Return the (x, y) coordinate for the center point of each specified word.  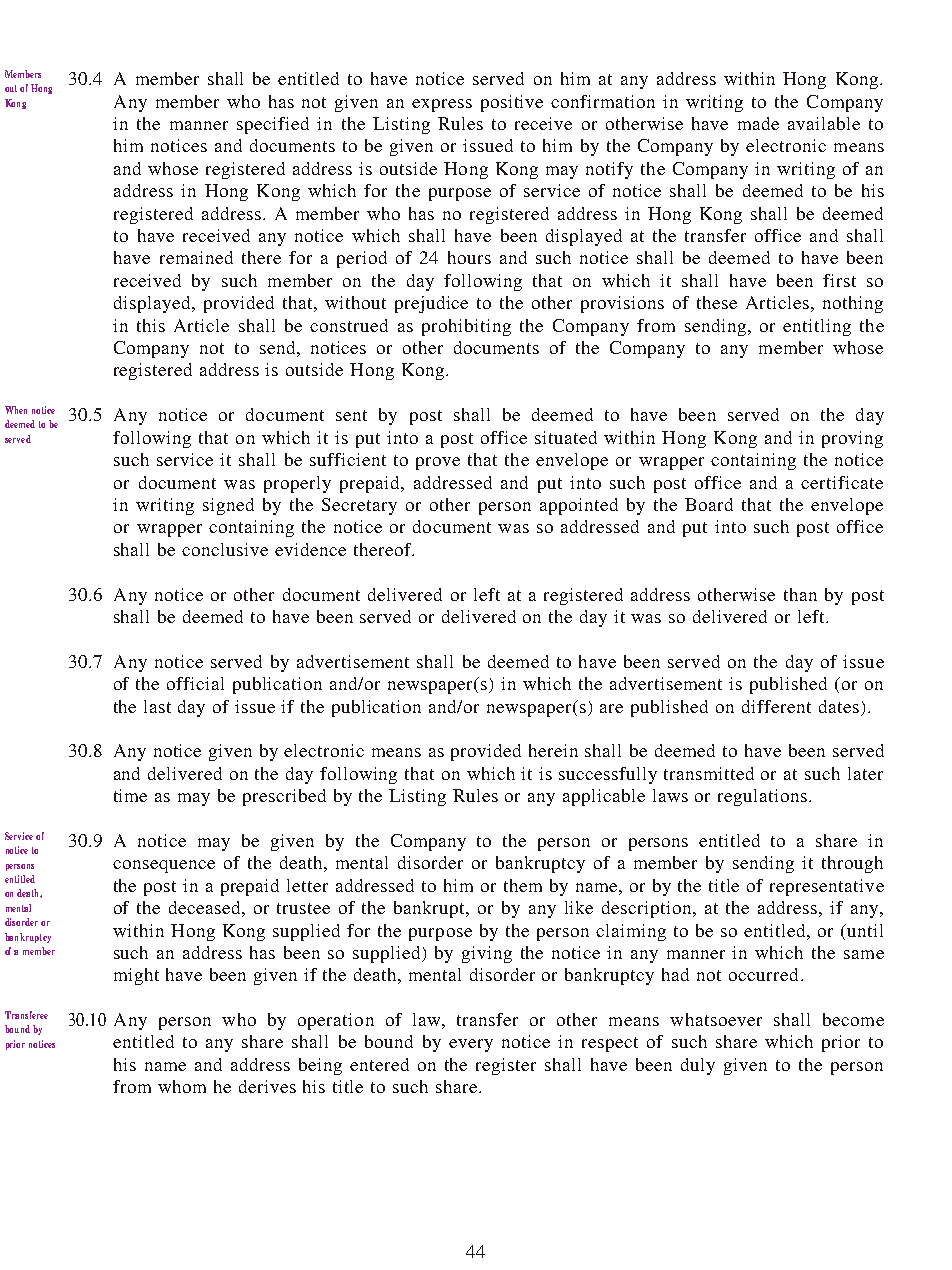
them (523, 885)
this (151, 325)
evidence (310, 549)
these (717, 302)
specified (273, 125)
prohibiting (466, 327)
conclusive (225, 549)
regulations (764, 797)
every (471, 1045)
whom (182, 1086)
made (758, 123)
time (130, 795)
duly (698, 1066)
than (800, 594)
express (442, 105)
